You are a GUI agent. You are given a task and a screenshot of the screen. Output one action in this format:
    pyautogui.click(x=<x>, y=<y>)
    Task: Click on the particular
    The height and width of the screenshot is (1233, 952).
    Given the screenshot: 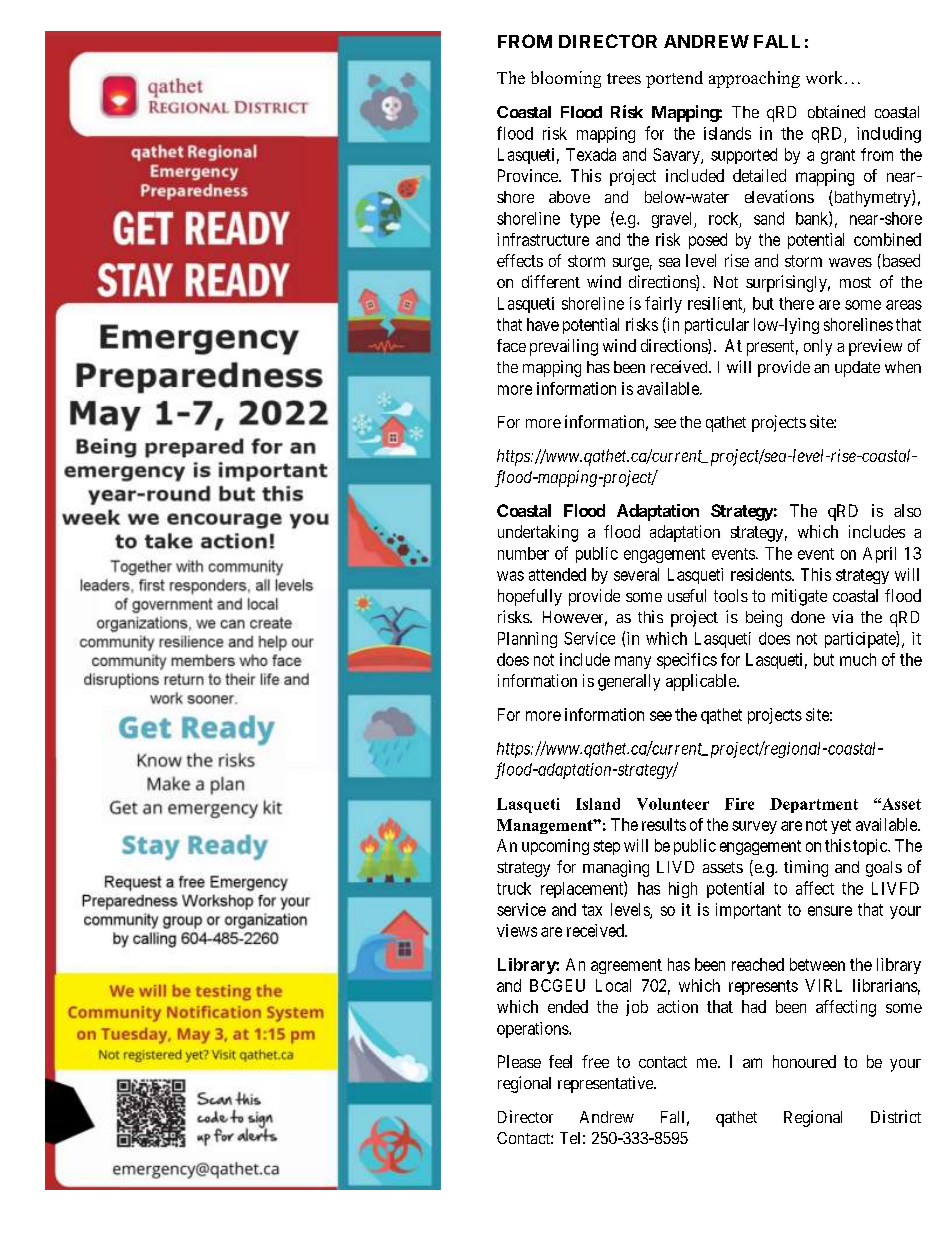 What is the action you would take?
    pyautogui.click(x=717, y=326)
